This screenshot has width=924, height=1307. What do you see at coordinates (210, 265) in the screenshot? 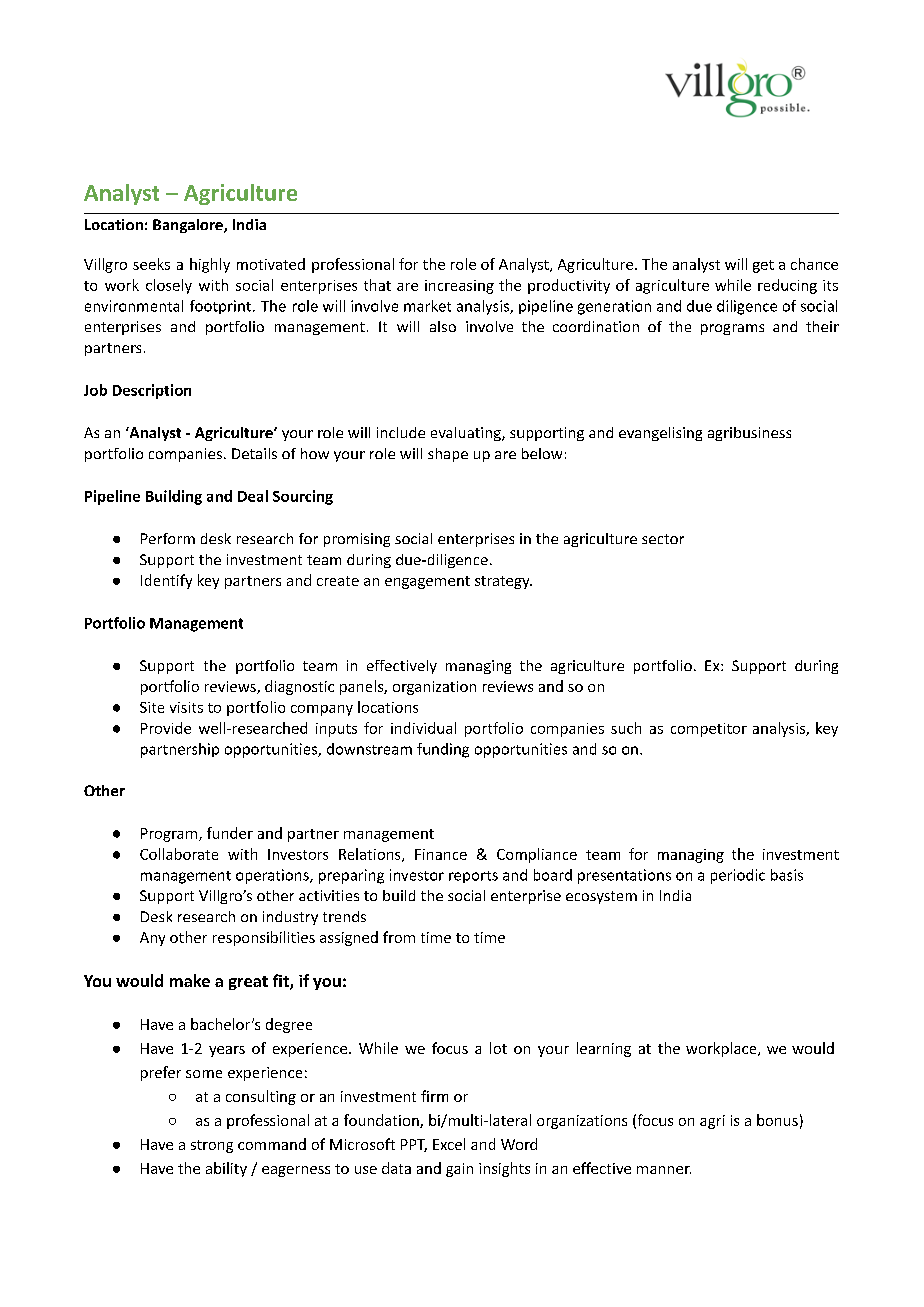
I see `highly` at bounding box center [210, 265].
